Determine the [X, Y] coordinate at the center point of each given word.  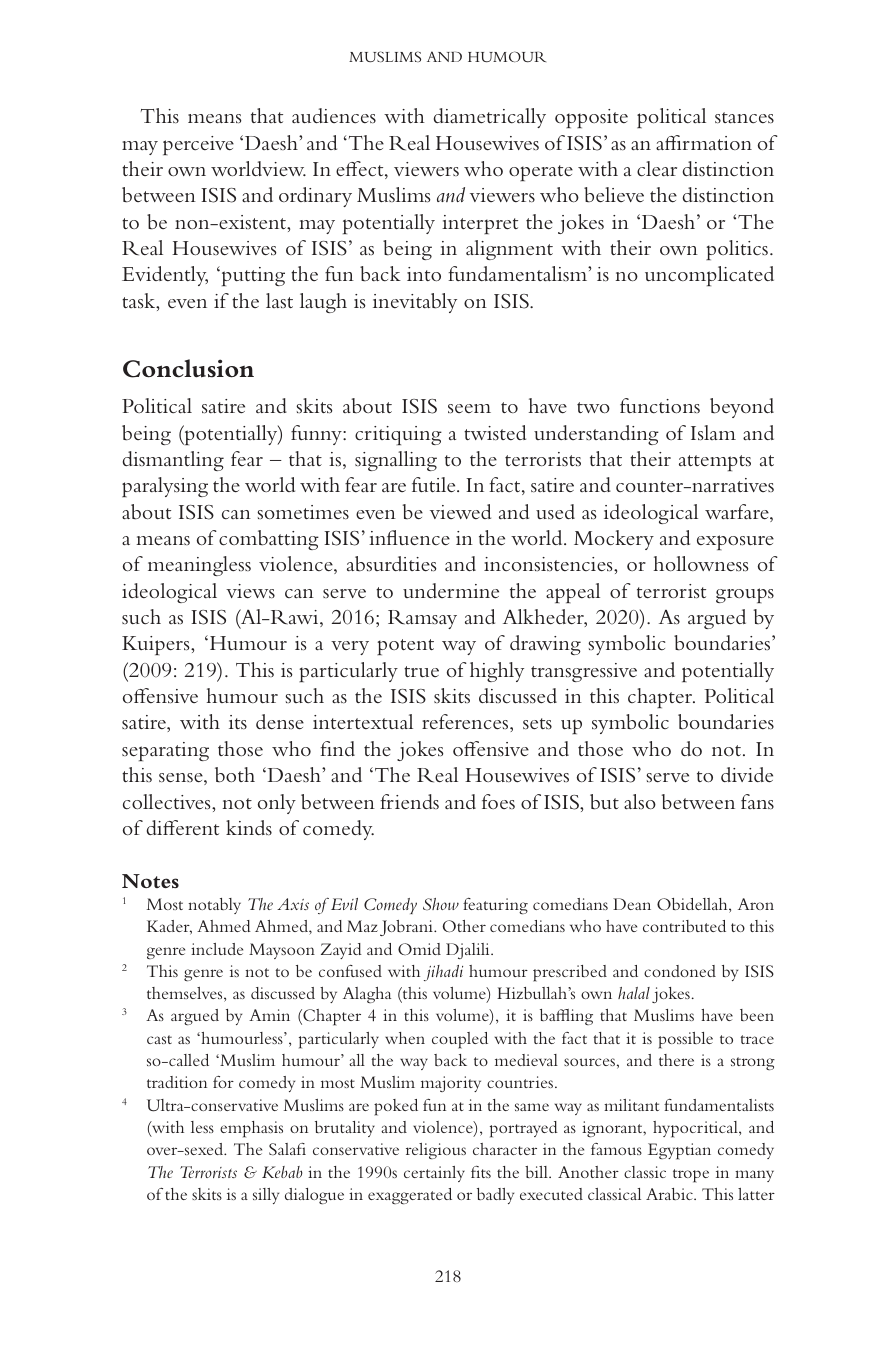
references [466, 722]
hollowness [701, 564]
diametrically [490, 118]
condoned [680, 971]
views [250, 591]
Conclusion [188, 368]
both [235, 775]
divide [747, 774]
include [217, 949]
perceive [198, 145]
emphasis [251, 1129]
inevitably [415, 303]
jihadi [443, 973]
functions [660, 406]
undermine [451, 590]
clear [657, 169]
